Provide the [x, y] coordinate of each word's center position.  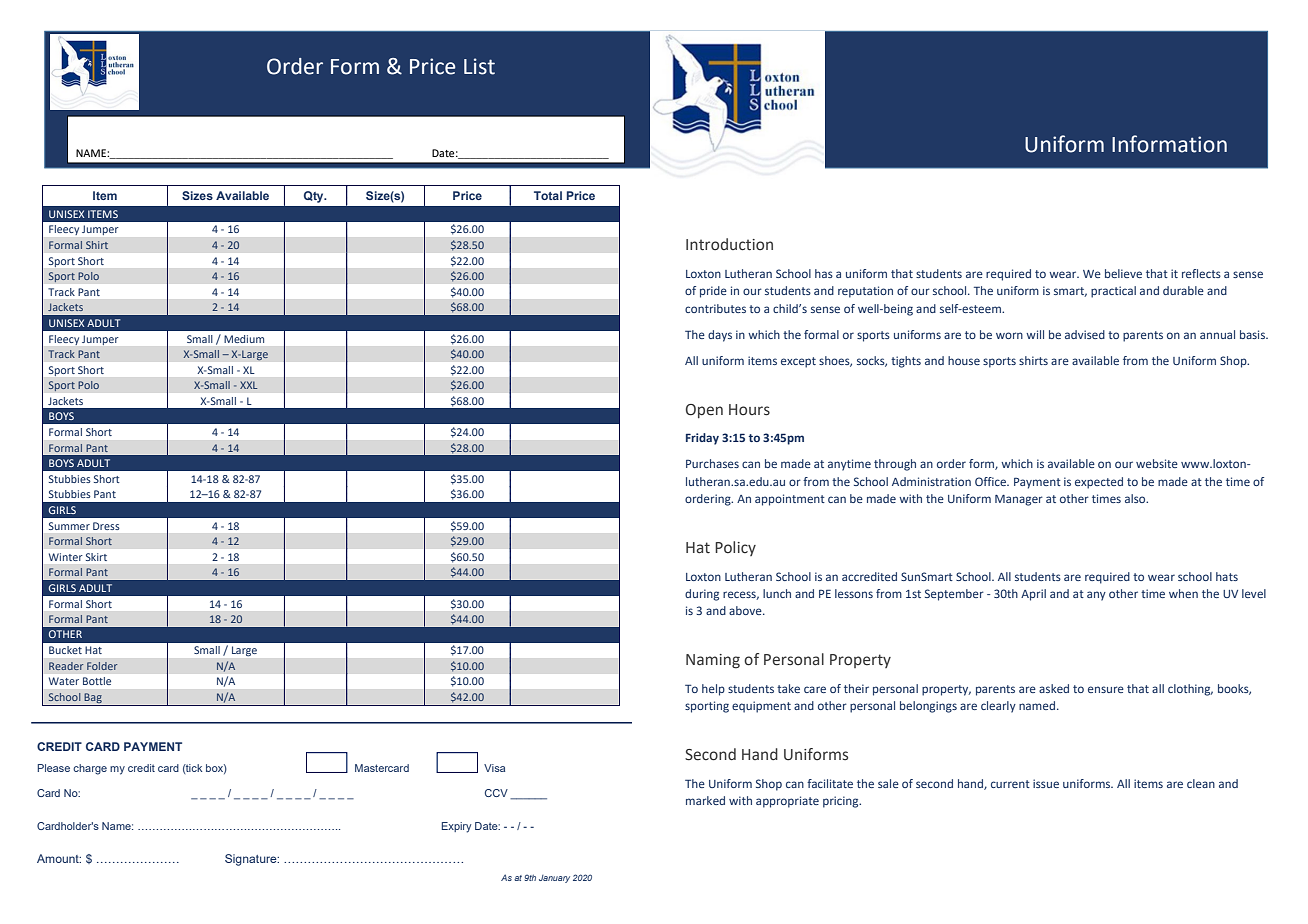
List [479, 66]
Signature [252, 860]
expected [1099, 483]
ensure [1106, 689]
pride [713, 292]
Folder [102, 666]
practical [1113, 292]
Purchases [712, 463]
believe [1123, 273]
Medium [244, 339]
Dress [106, 526]
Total [548, 195]
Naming [713, 661]
